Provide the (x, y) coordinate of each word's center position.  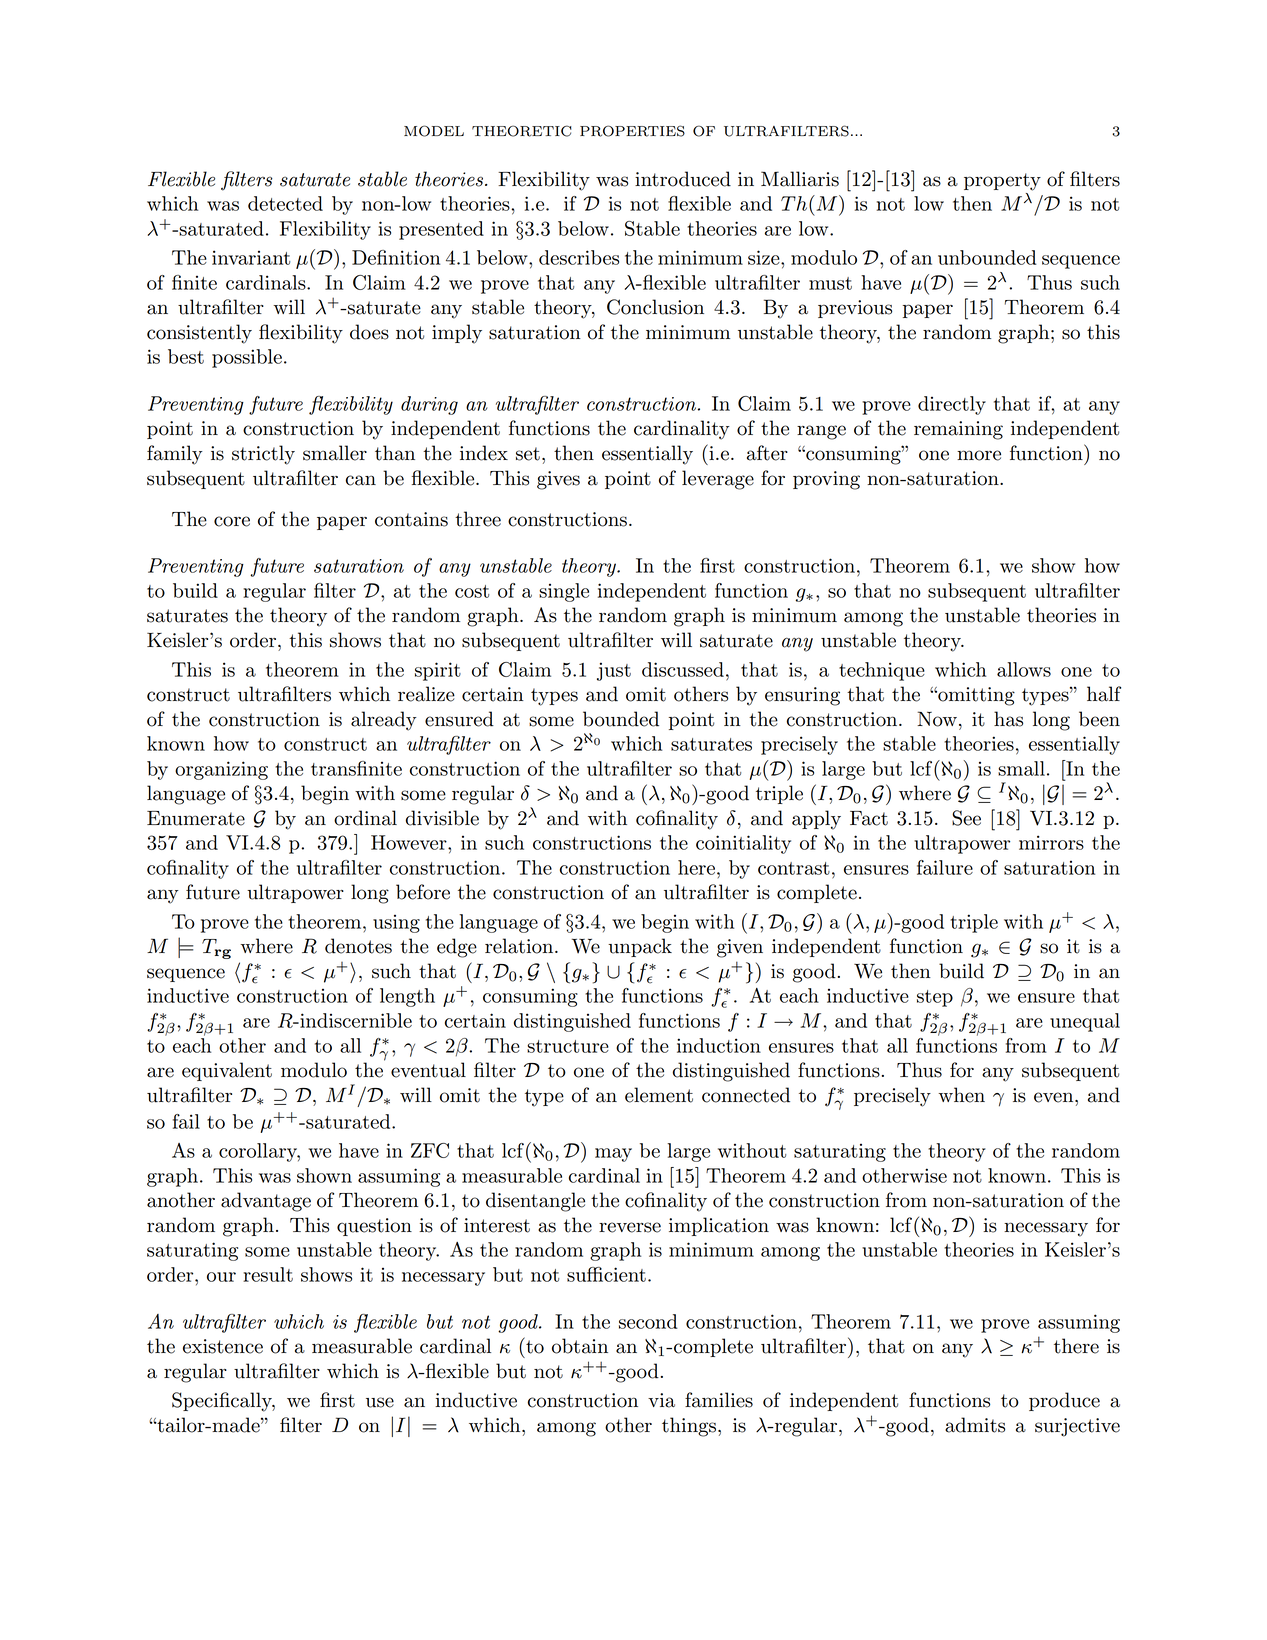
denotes (358, 946)
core (232, 521)
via (661, 1400)
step (935, 998)
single (564, 592)
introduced (683, 179)
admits (975, 1425)
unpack (640, 947)
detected (285, 203)
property (1002, 182)
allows (1024, 669)
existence (223, 1346)
